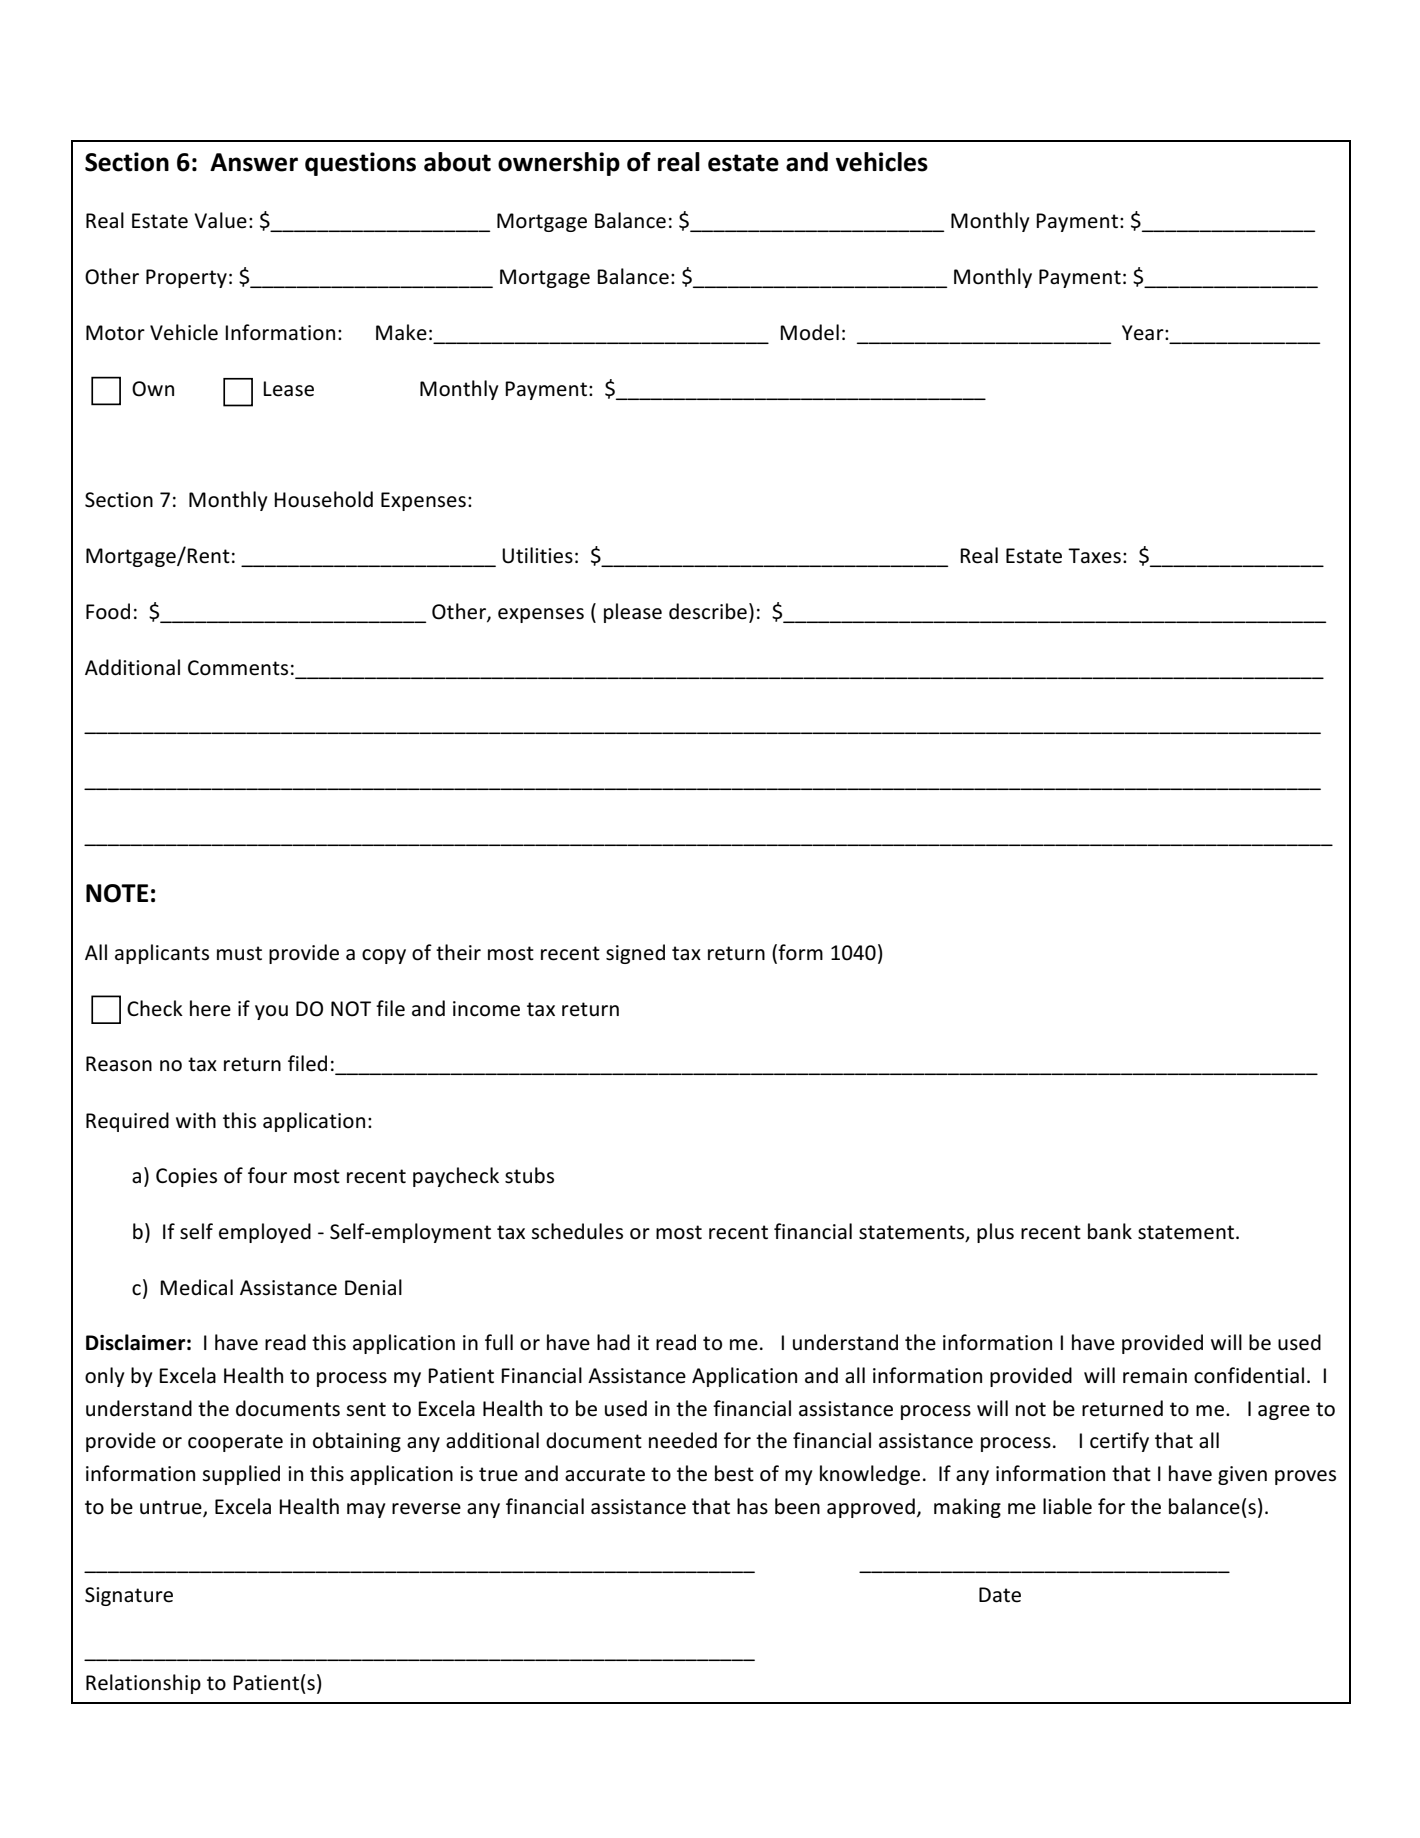 The width and height of the screenshot is (1420, 1838). What do you see at coordinates (559, 164) in the screenshot?
I see `ownership` at bounding box center [559, 164].
